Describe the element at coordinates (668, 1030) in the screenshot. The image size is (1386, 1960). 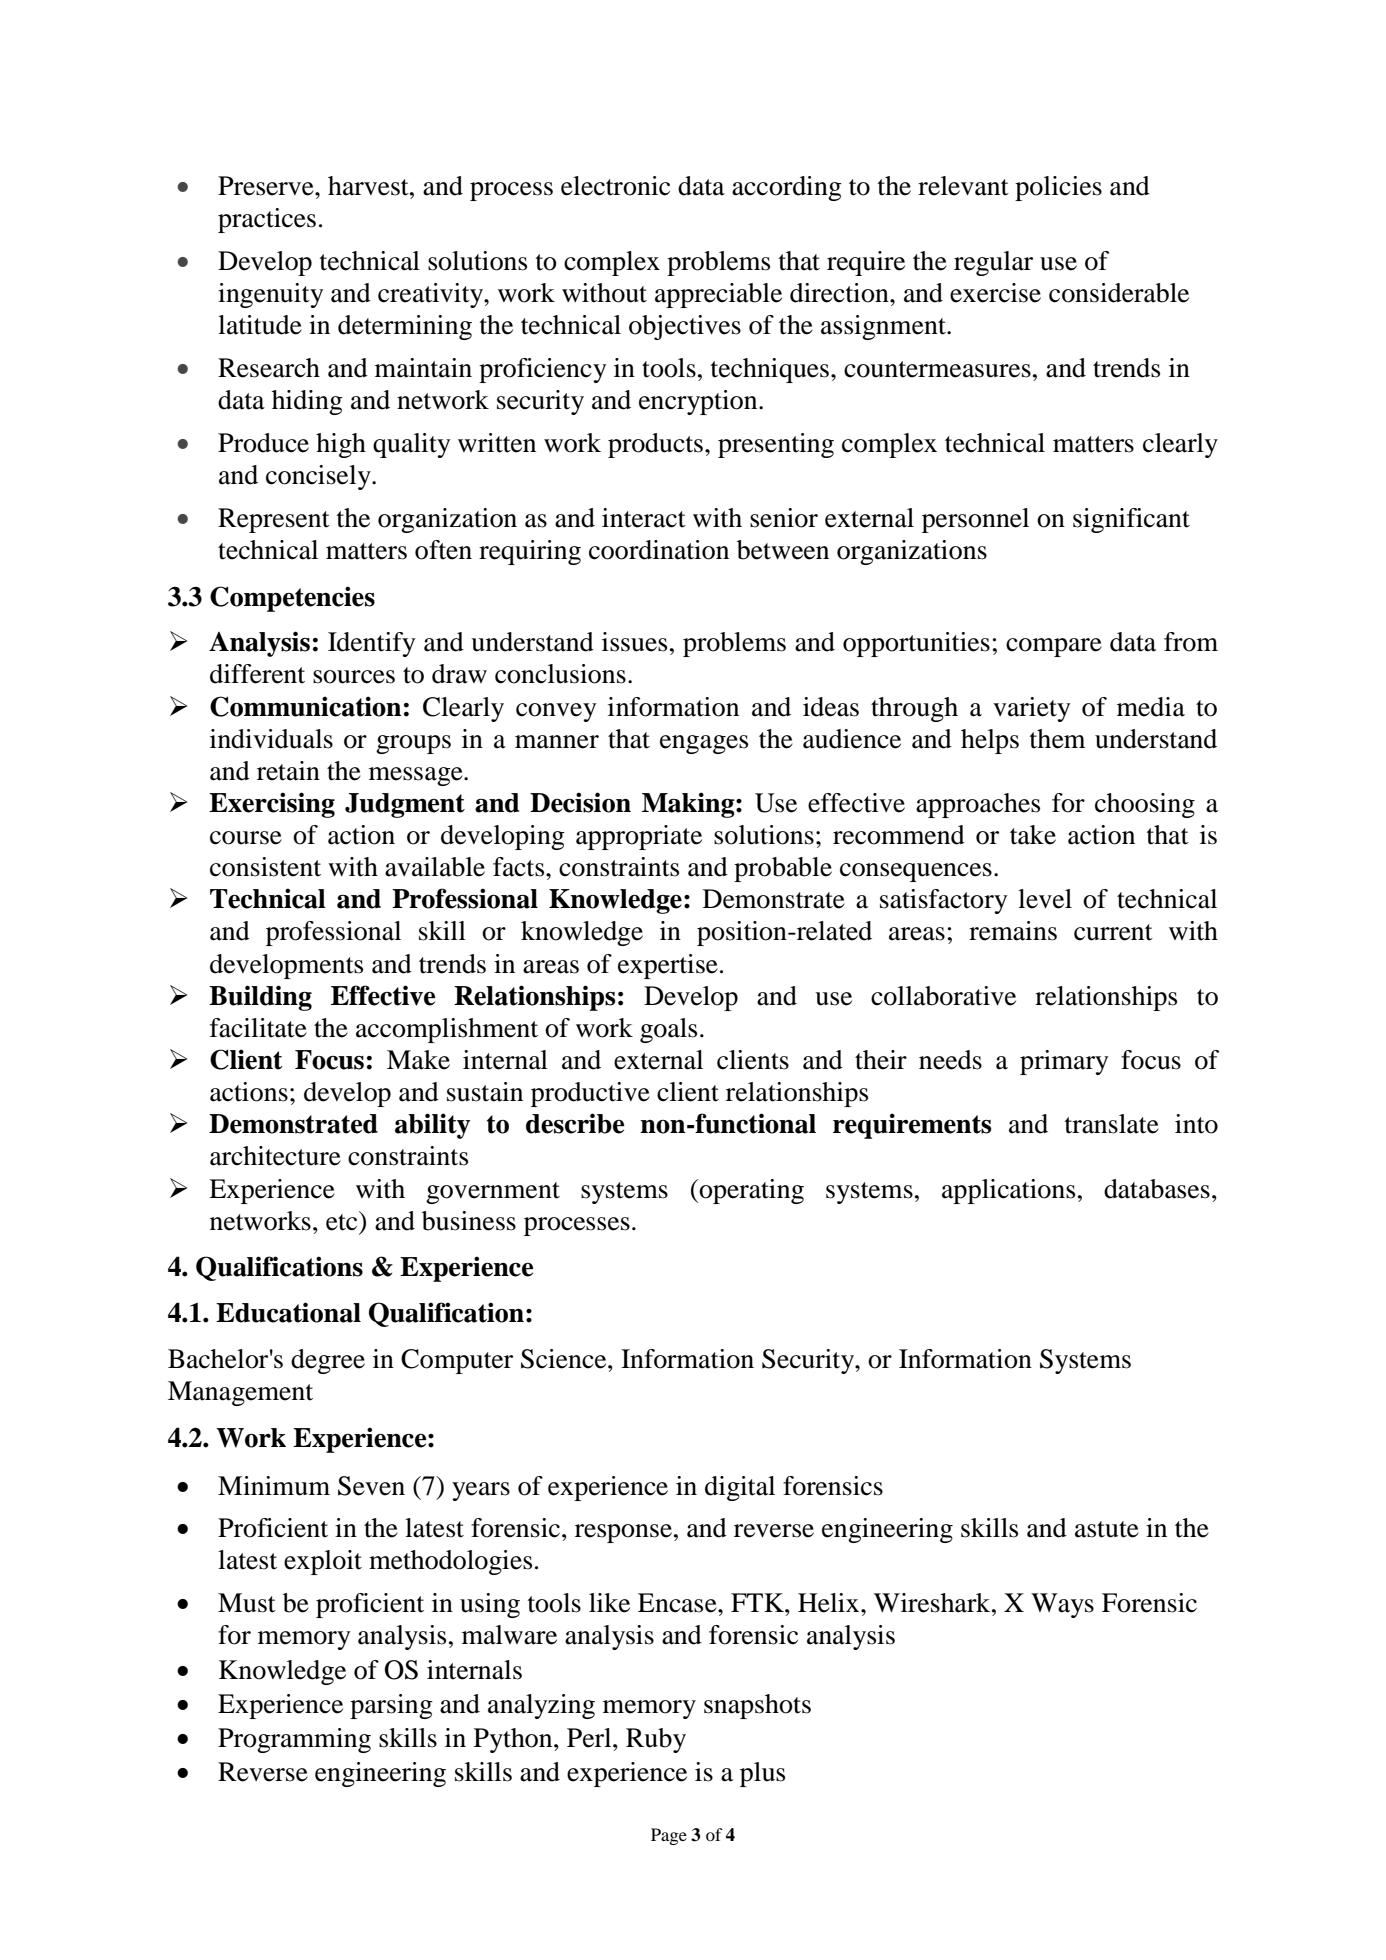
I see `goals` at that location.
